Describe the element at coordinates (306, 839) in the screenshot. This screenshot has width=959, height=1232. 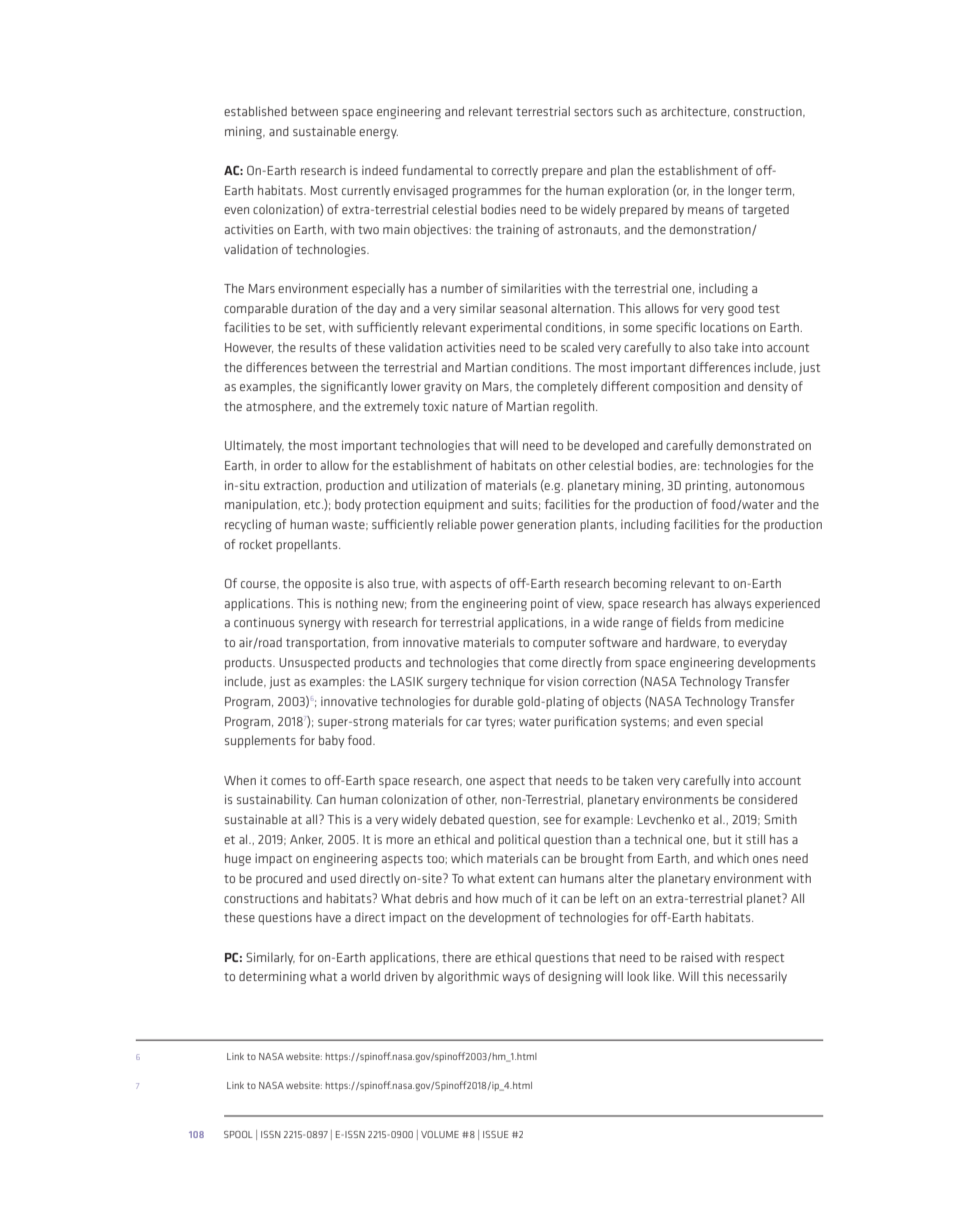
I see `Anker` at that location.
